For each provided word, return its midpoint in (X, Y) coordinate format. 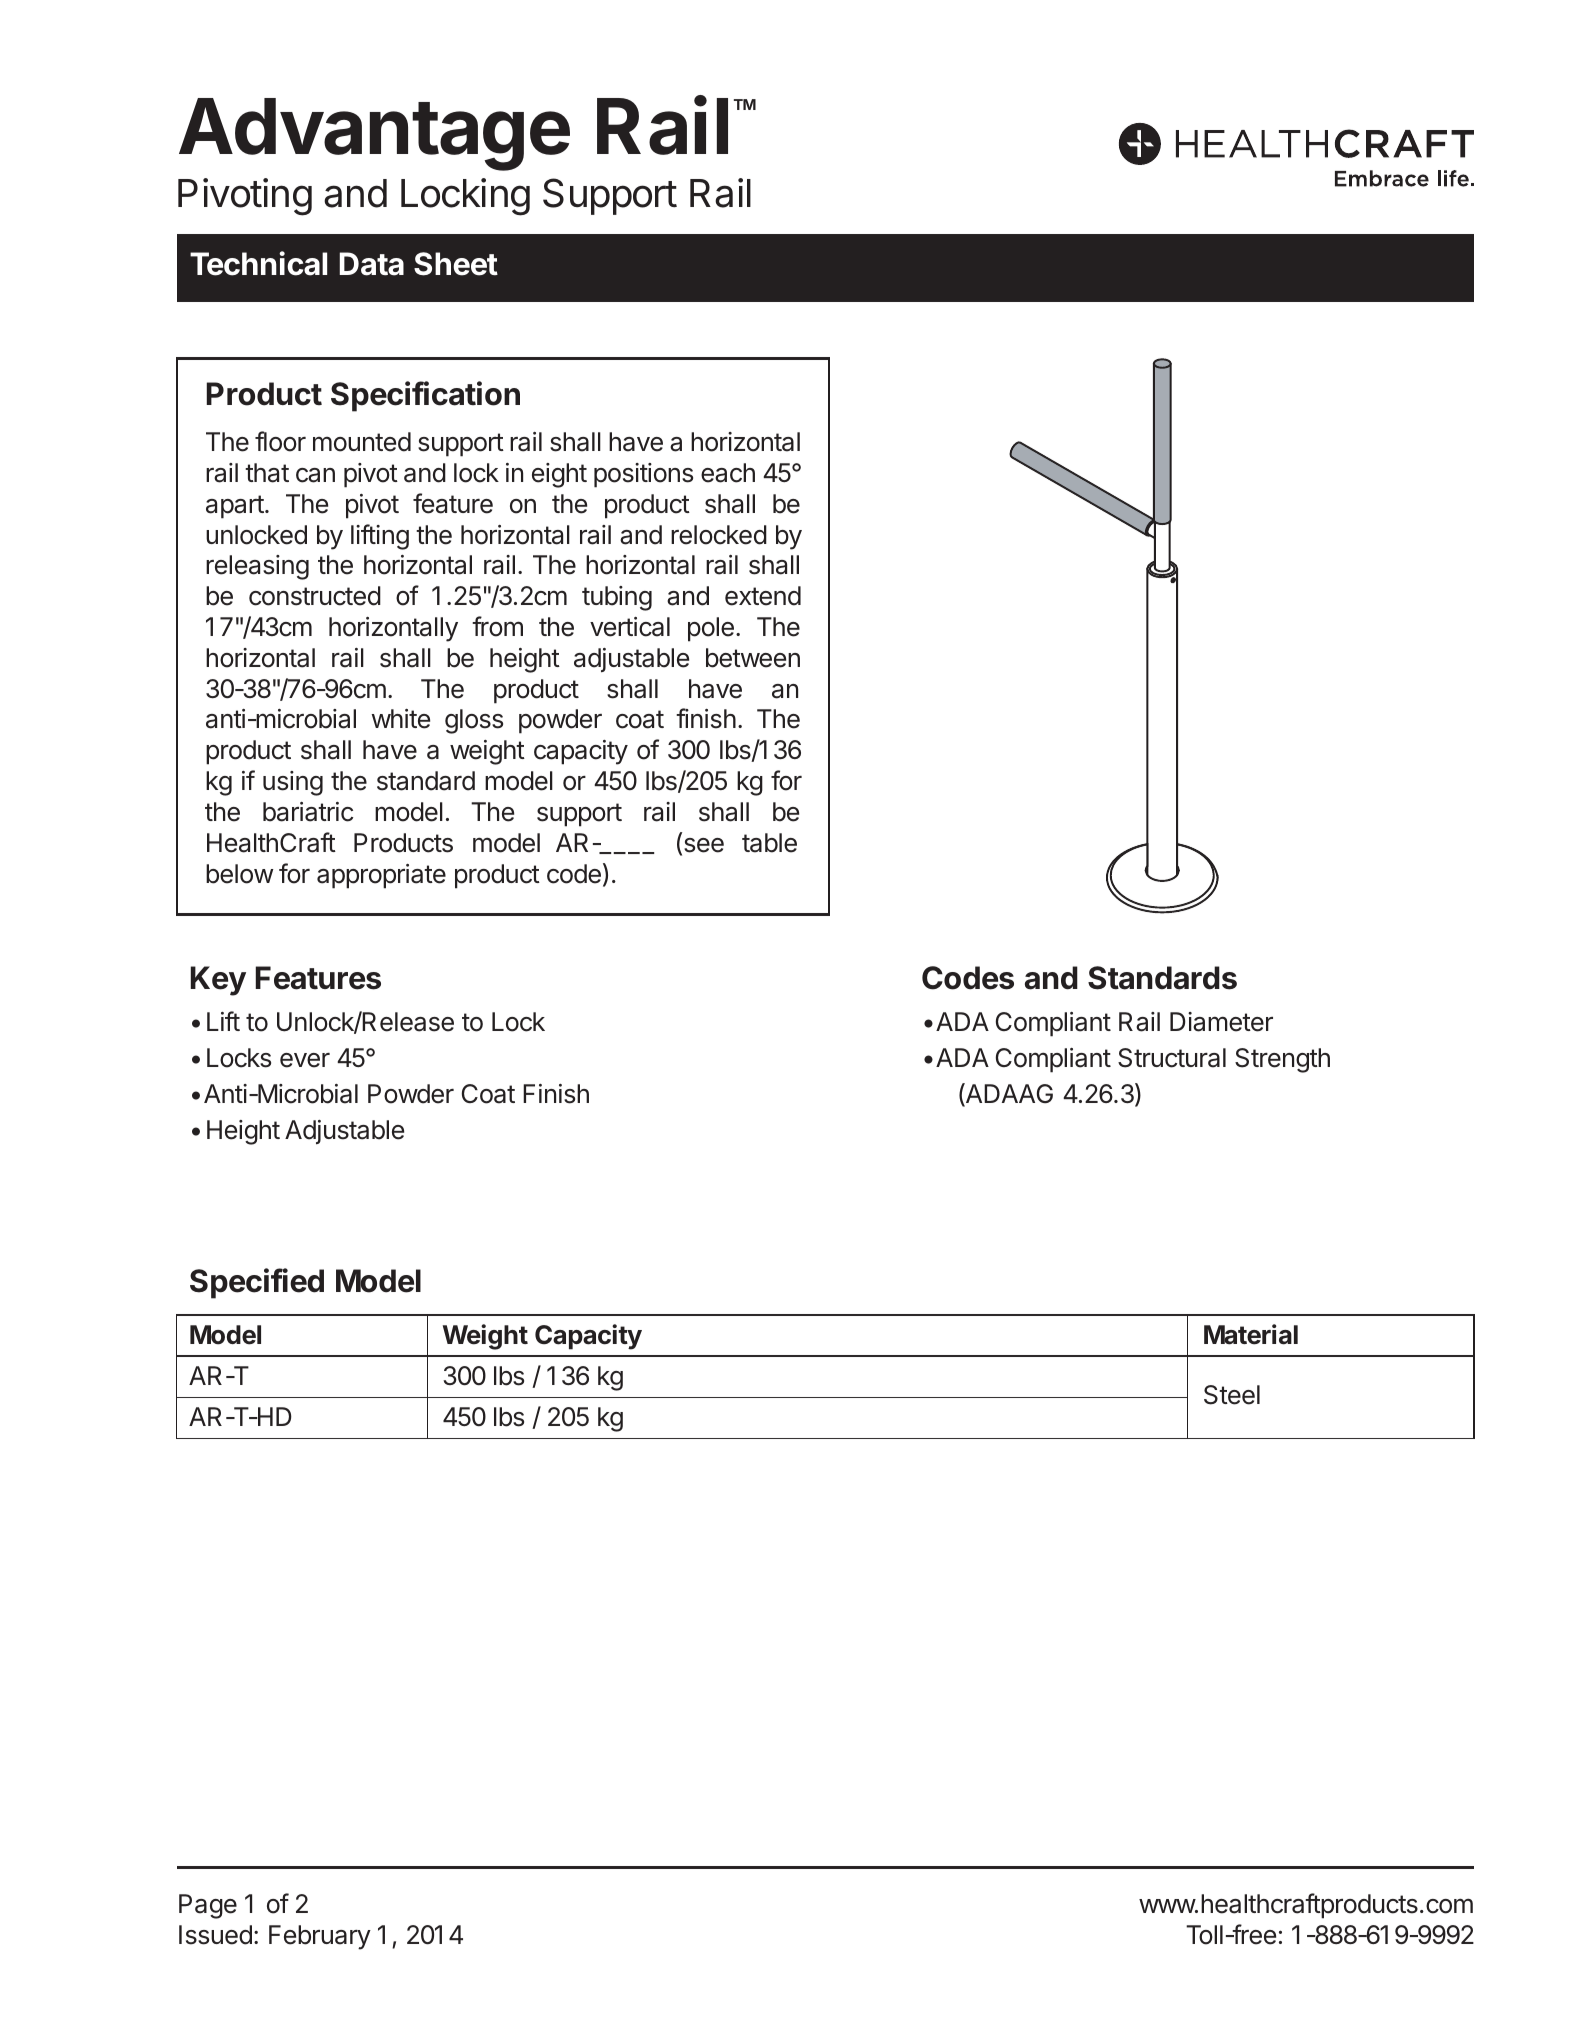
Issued (215, 1935)
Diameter (1221, 1022)
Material (1251, 1334)
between (753, 658)
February (320, 1937)
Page (208, 1906)
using (293, 783)
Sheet (456, 264)
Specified (257, 1283)
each (728, 473)
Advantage (374, 134)
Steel (1232, 1395)
